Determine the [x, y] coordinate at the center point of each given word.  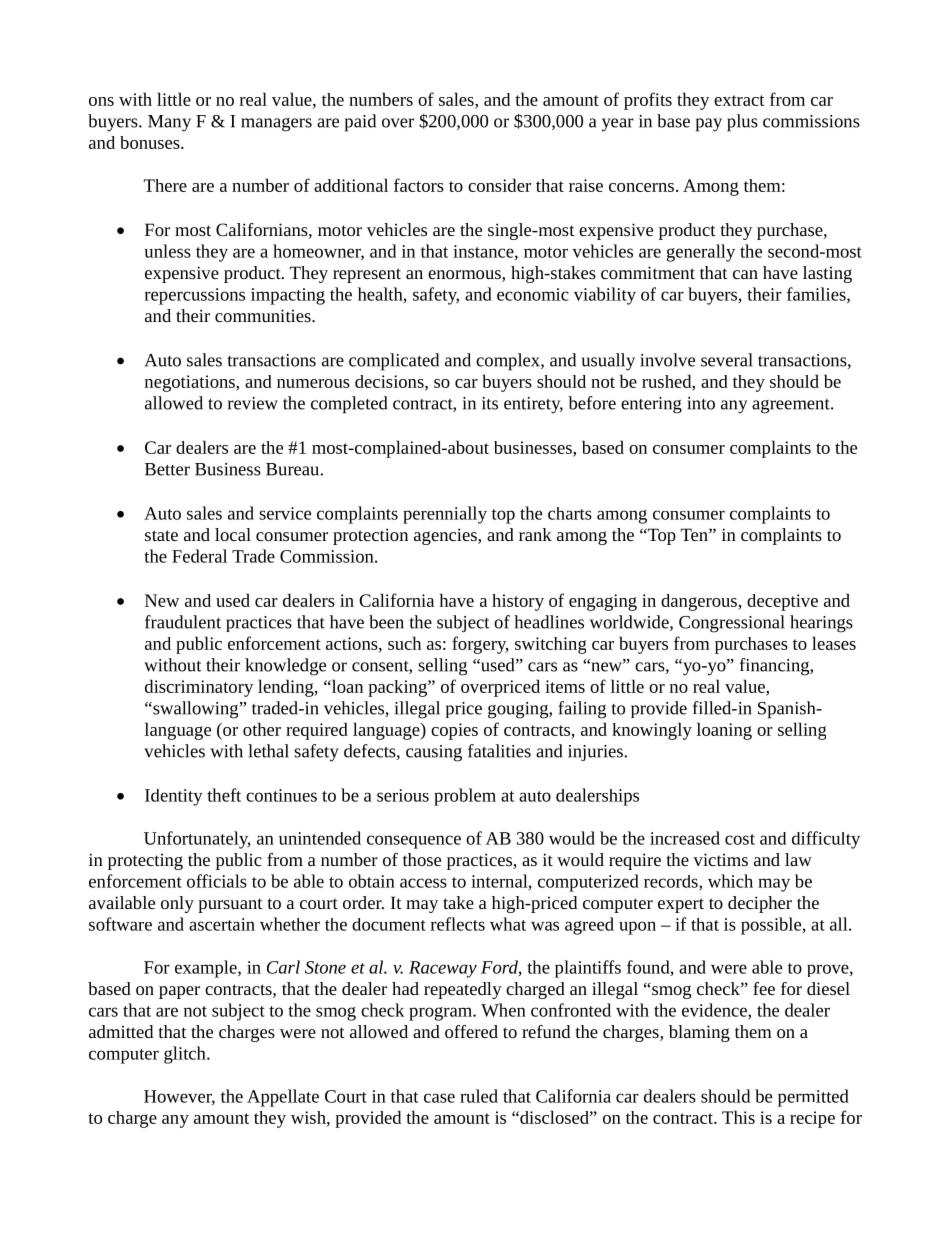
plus [742, 123]
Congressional [732, 624]
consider [499, 185]
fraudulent [183, 622]
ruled [479, 1096]
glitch [186, 1055]
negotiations [191, 383]
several [727, 360]
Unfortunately [197, 840]
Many [169, 123]
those [422, 859]
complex [509, 362]
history [518, 602]
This [738, 1117]
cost [740, 839]
